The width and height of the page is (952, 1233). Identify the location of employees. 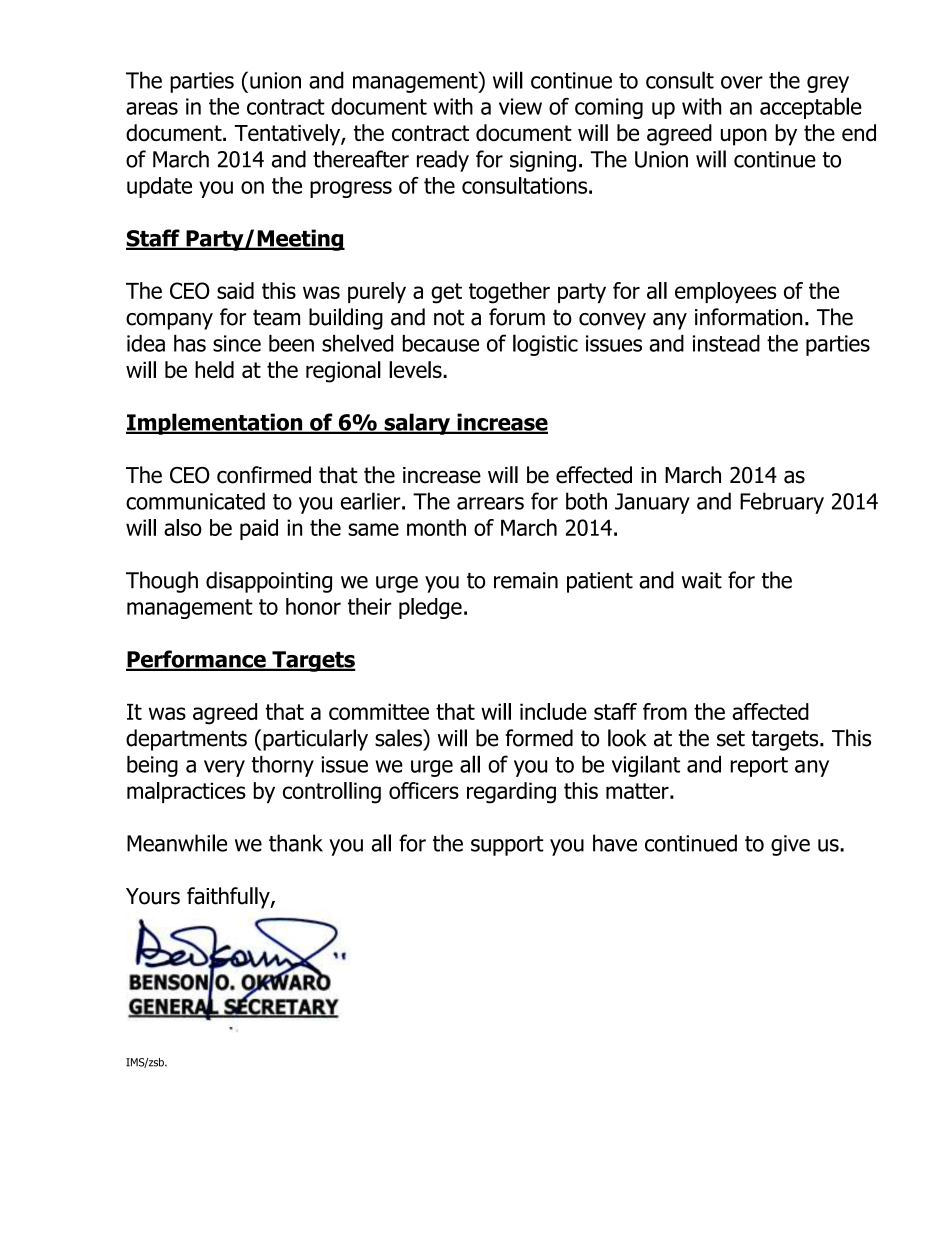
(725, 292).
